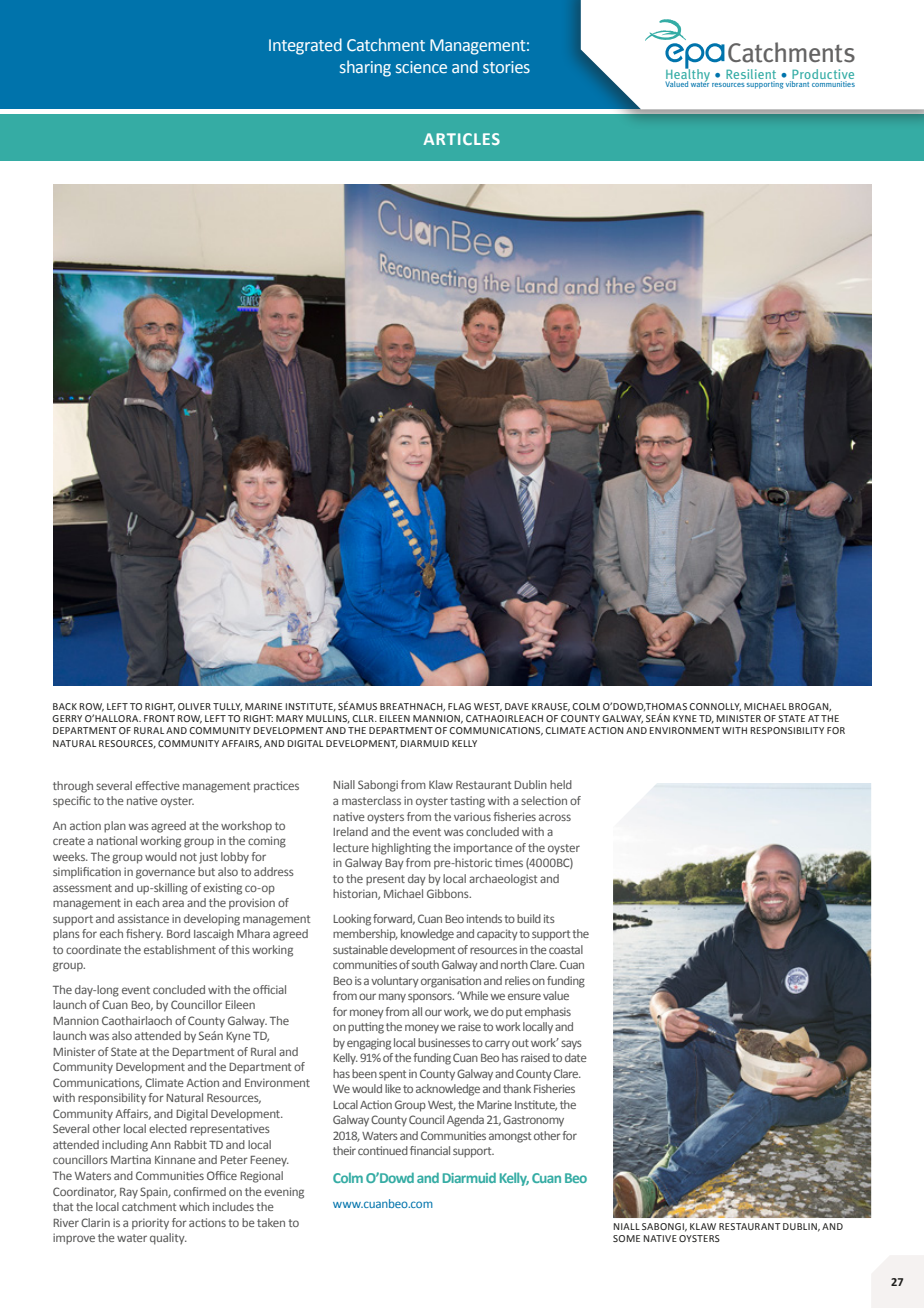  Describe the element at coordinates (421, 67) in the screenshot. I see `science` at that location.
